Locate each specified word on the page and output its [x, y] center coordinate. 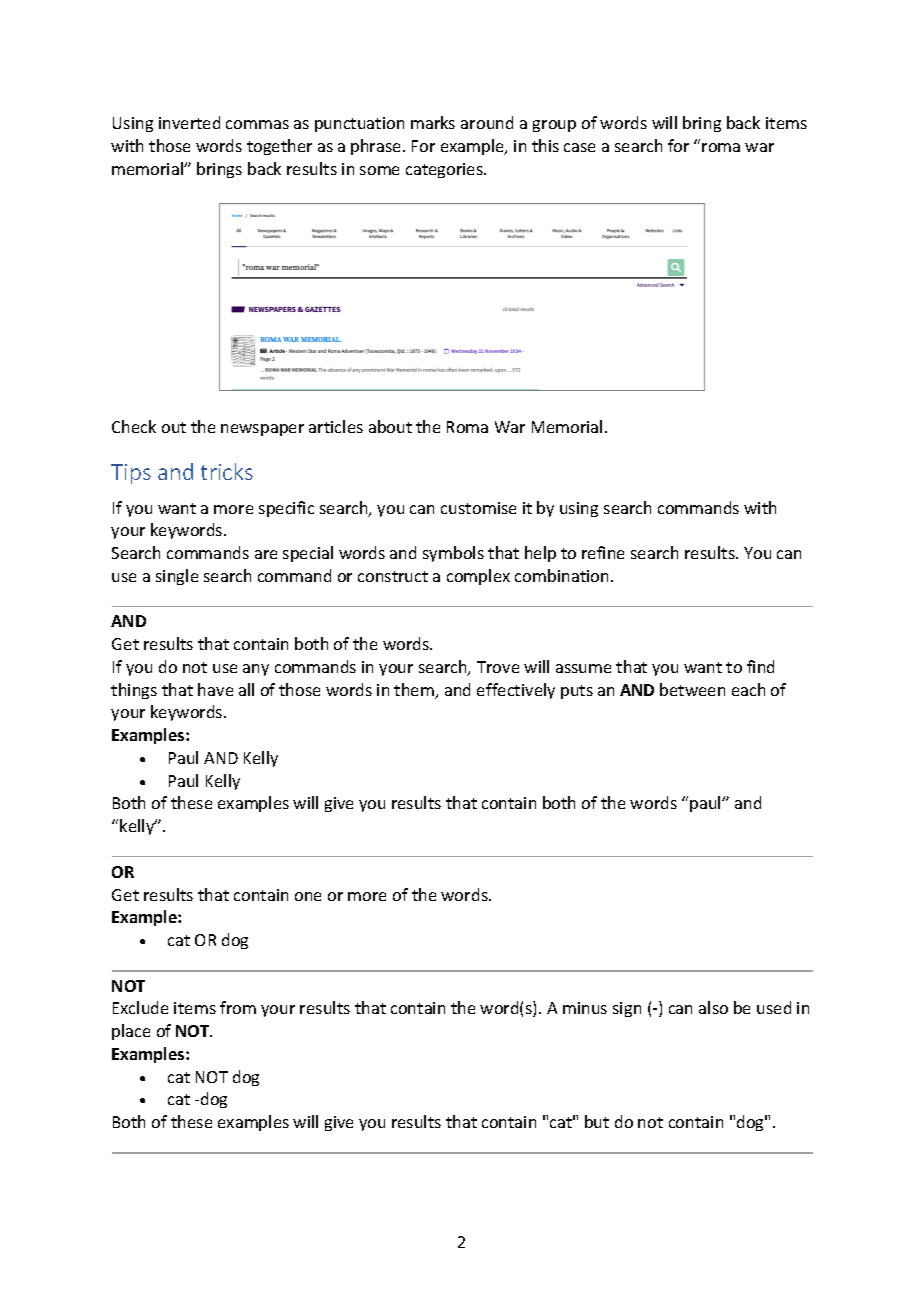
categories [445, 170]
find [760, 666]
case [579, 147]
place [131, 1032]
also [713, 1007]
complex [478, 577]
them [415, 691]
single [177, 577]
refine [603, 552]
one [308, 896]
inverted [189, 122]
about [390, 426]
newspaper [262, 430]
